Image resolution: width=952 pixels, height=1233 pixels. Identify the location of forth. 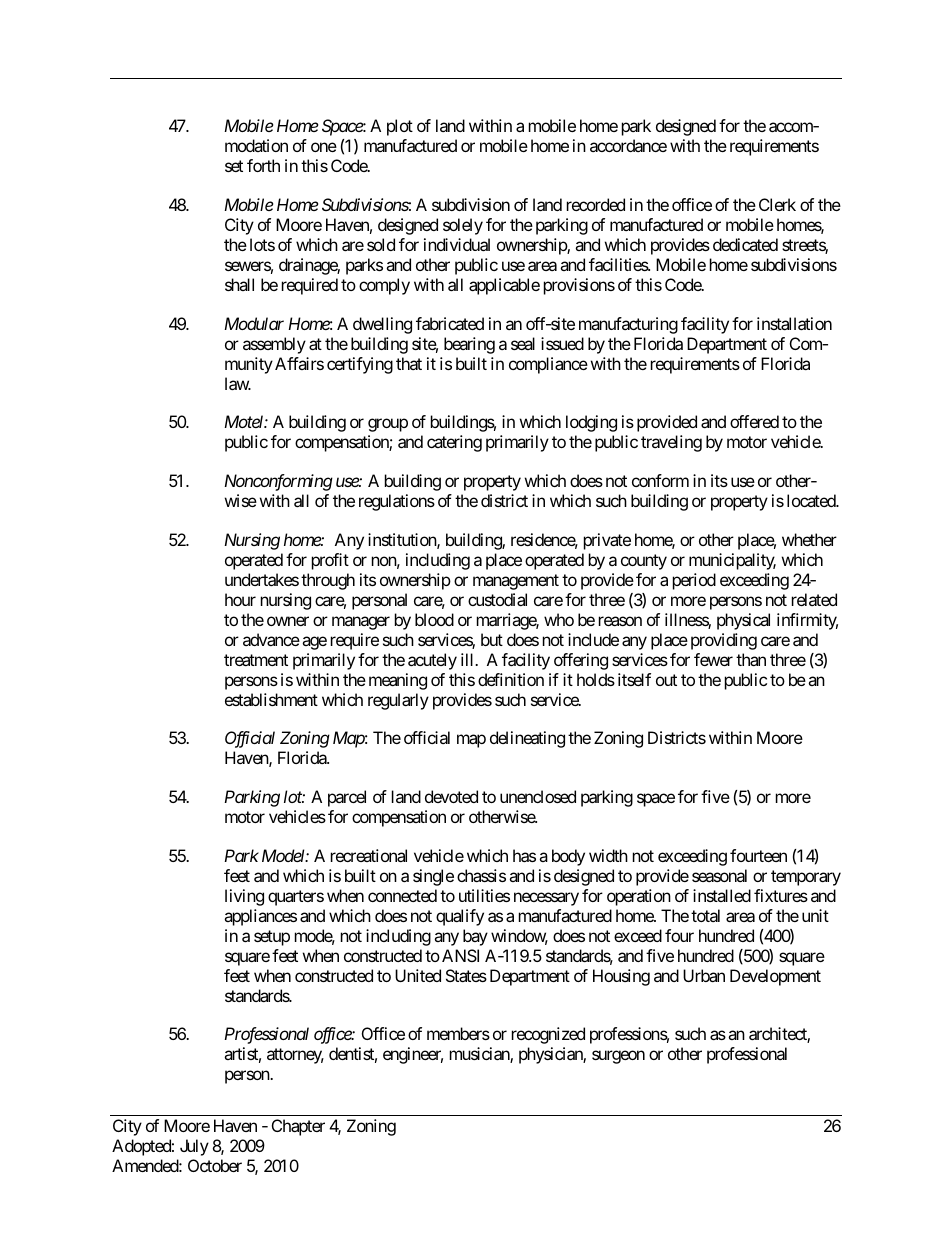
(263, 165).
